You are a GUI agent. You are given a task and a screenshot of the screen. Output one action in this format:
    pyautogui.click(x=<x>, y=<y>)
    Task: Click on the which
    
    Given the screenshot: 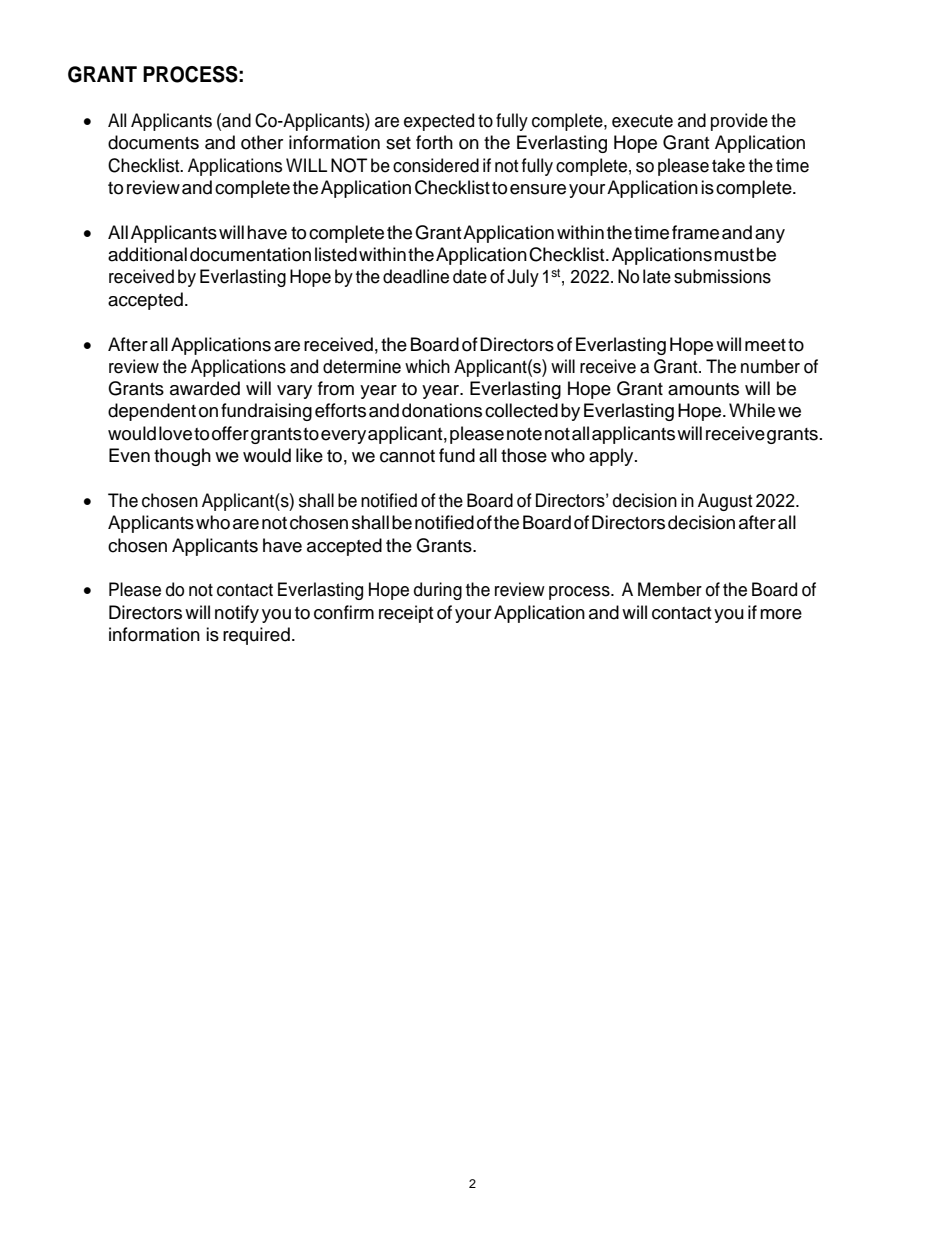 What is the action you would take?
    pyautogui.click(x=427, y=366)
